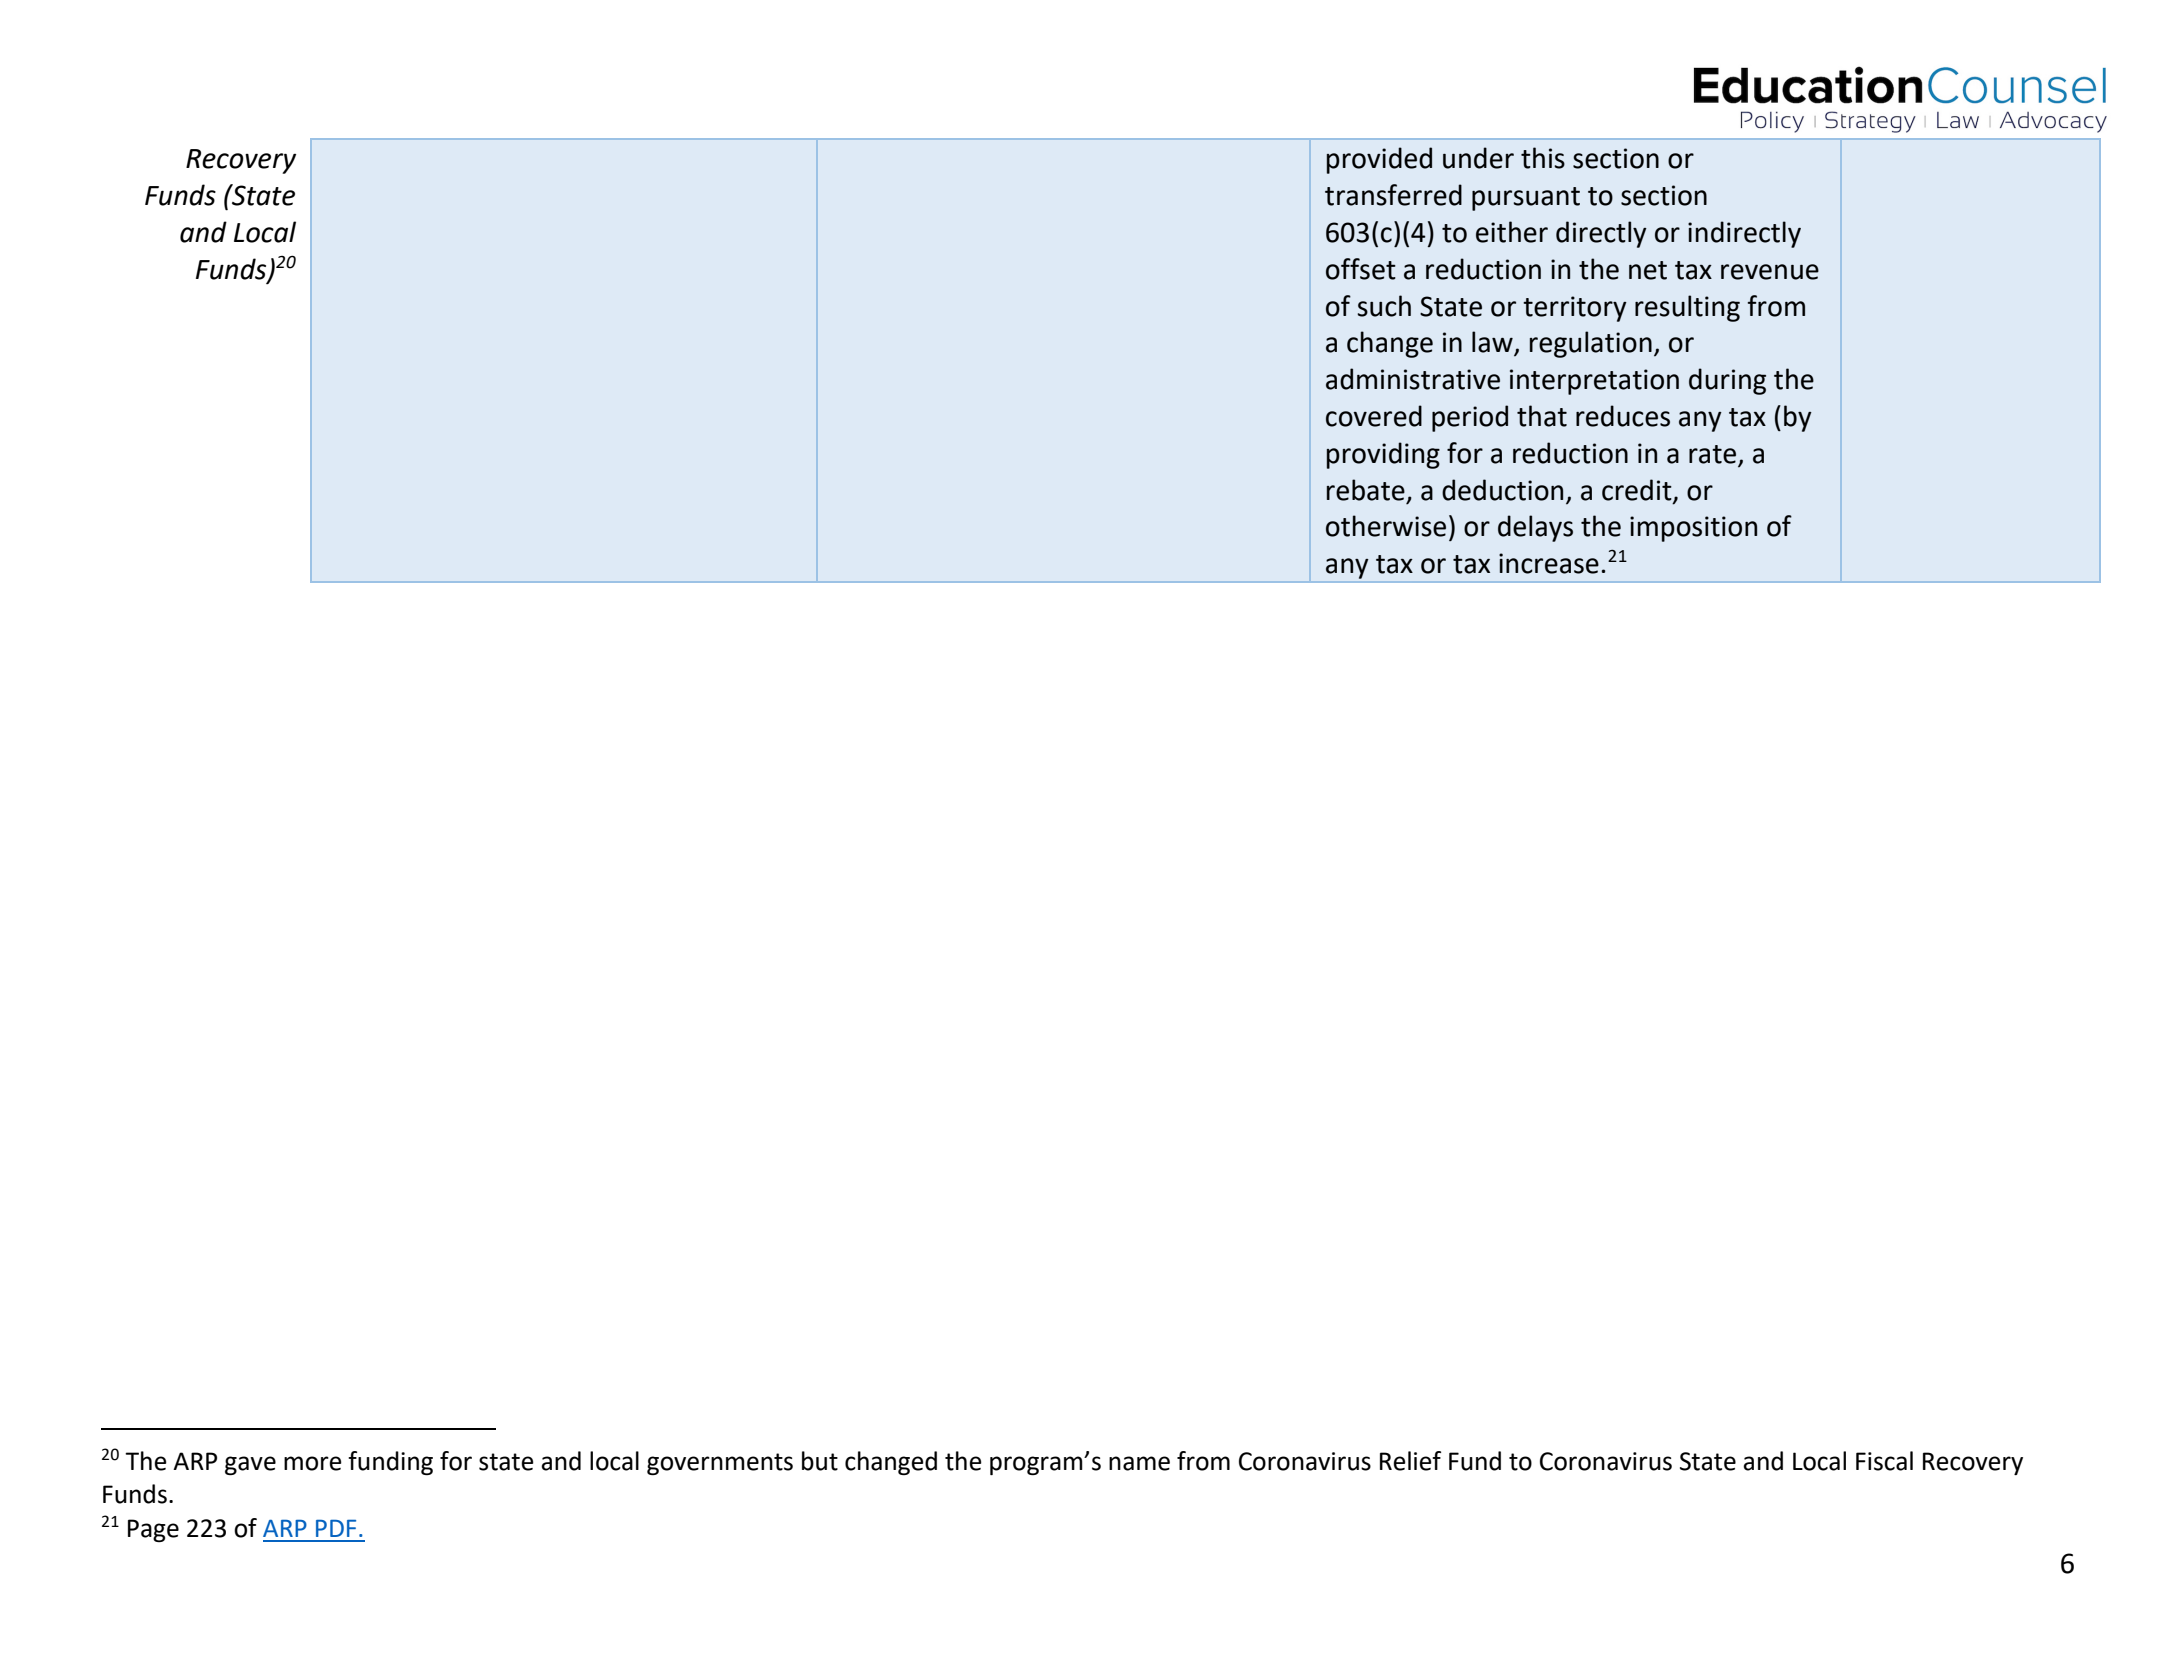 This document has height=1677, width=2171. I want to click on provided, so click(1379, 160).
